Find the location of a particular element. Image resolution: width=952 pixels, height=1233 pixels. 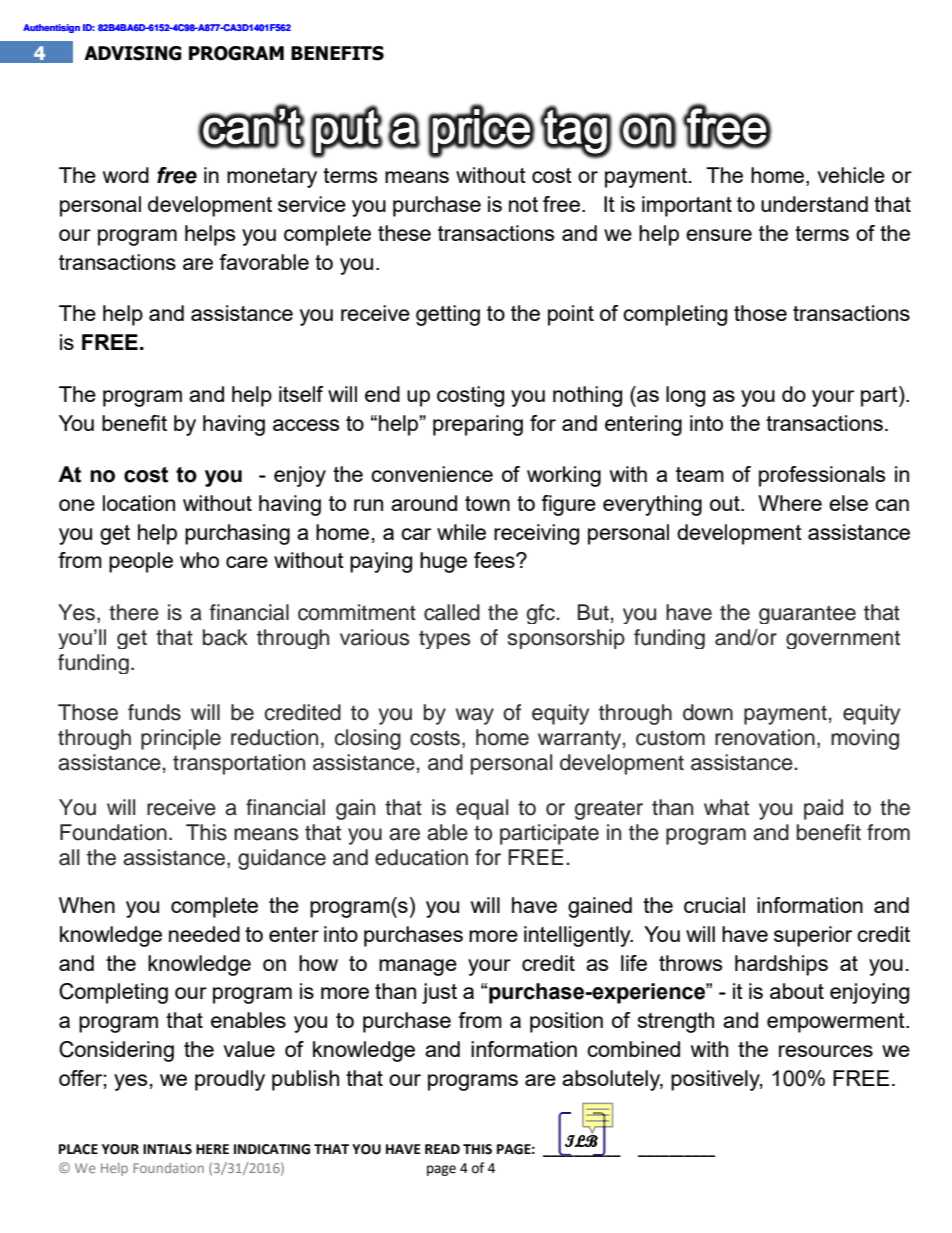

vehicle is located at coordinates (851, 175).
